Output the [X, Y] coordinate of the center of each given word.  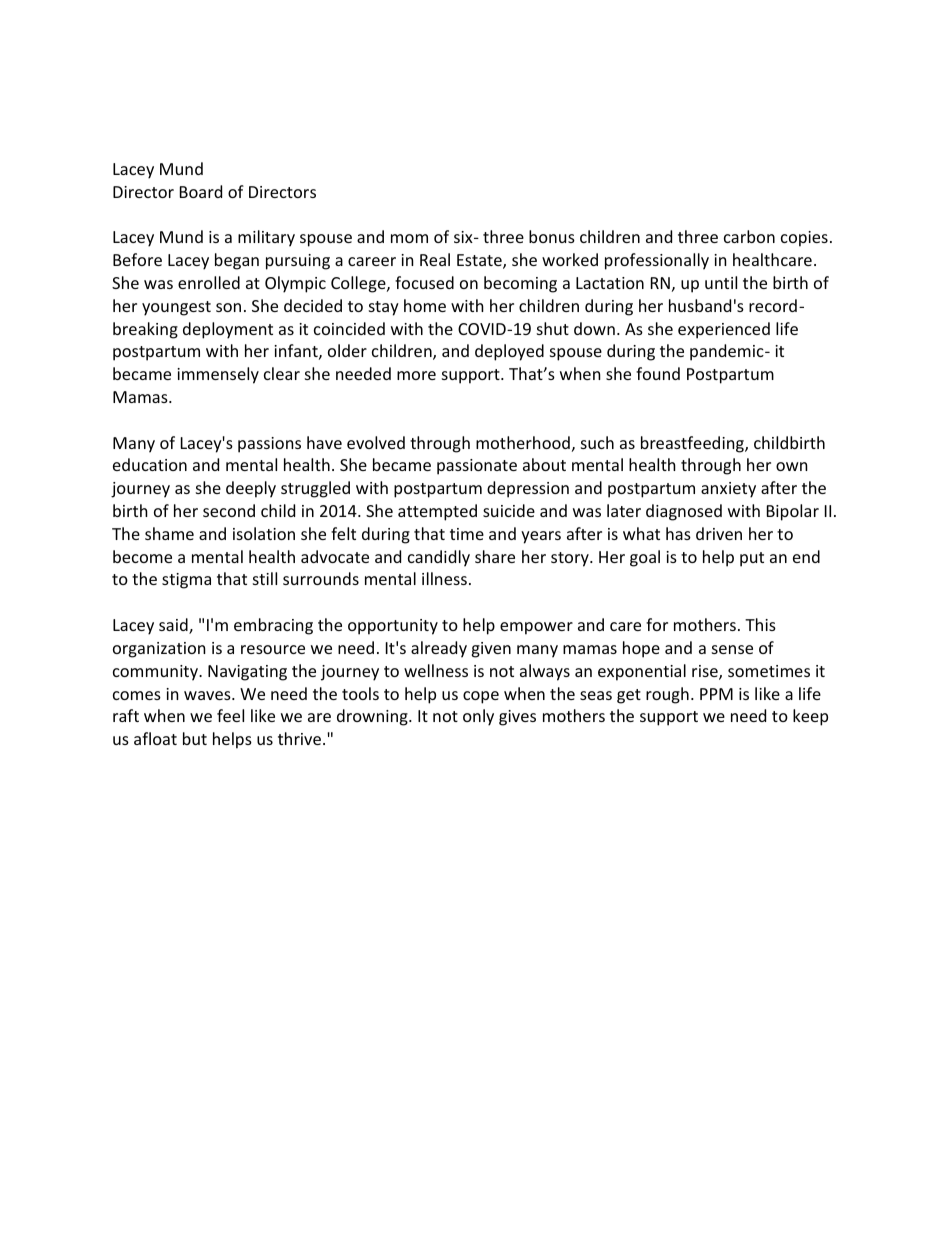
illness [444, 578]
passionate [477, 467]
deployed [509, 352]
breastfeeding [693, 444]
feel [230, 715]
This [760, 624]
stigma [186, 581]
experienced [724, 330]
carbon [749, 236]
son [228, 307]
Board [201, 191]
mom [409, 238]
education [150, 464]
